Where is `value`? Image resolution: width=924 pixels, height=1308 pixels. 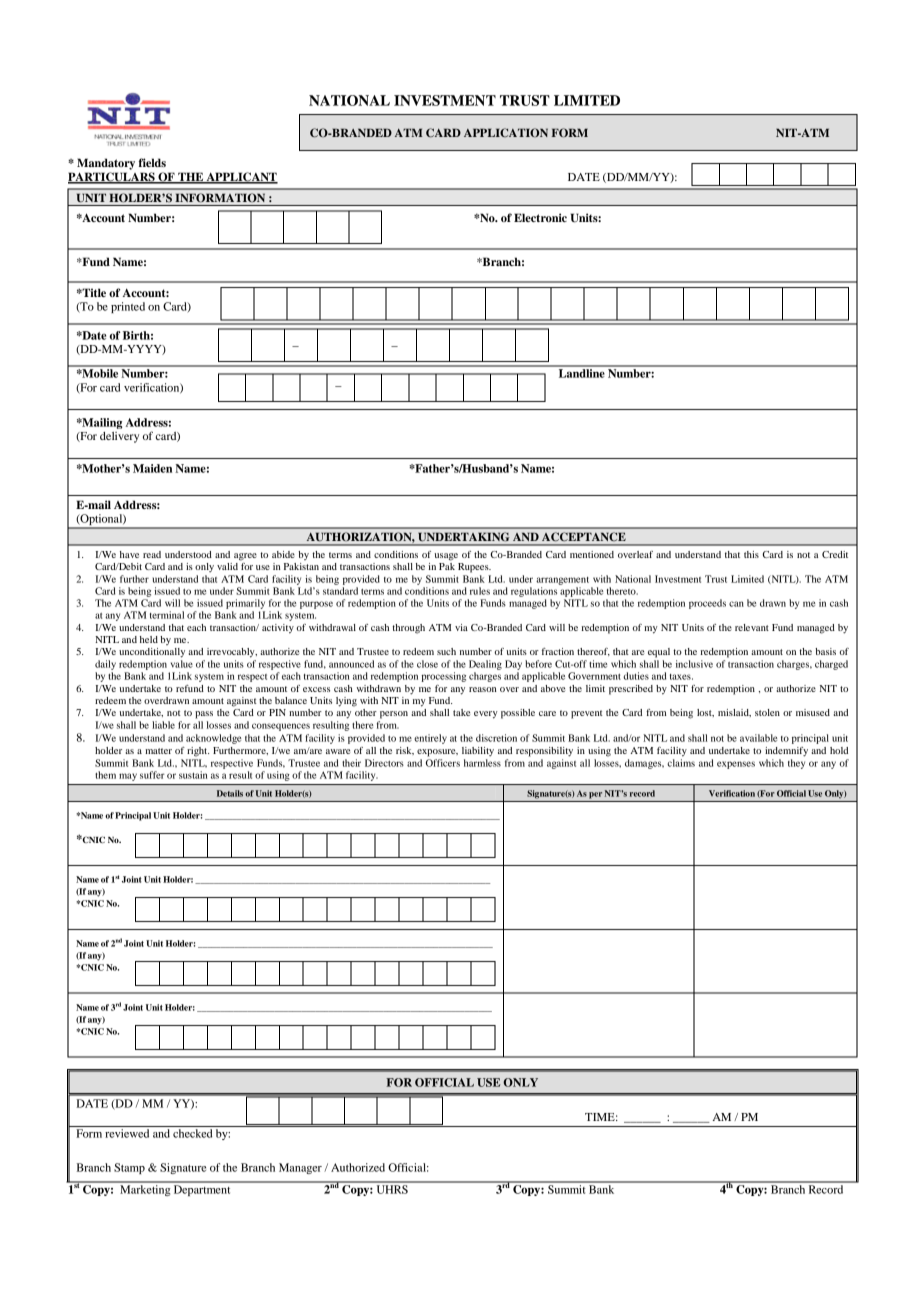
value is located at coordinates (182, 664).
